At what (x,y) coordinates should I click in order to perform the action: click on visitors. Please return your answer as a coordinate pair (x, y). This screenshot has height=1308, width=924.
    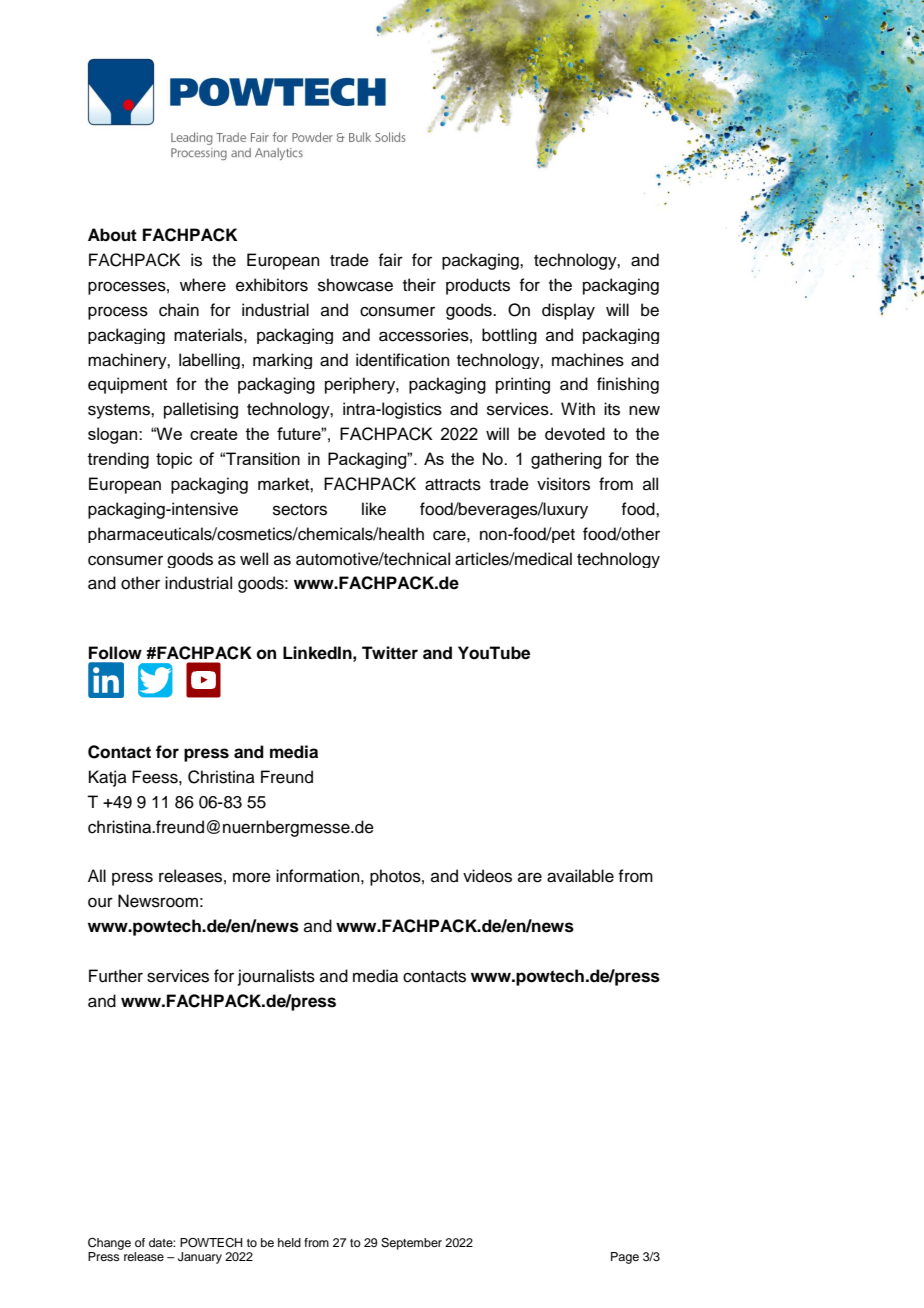
    Looking at the image, I should click on (563, 484).
